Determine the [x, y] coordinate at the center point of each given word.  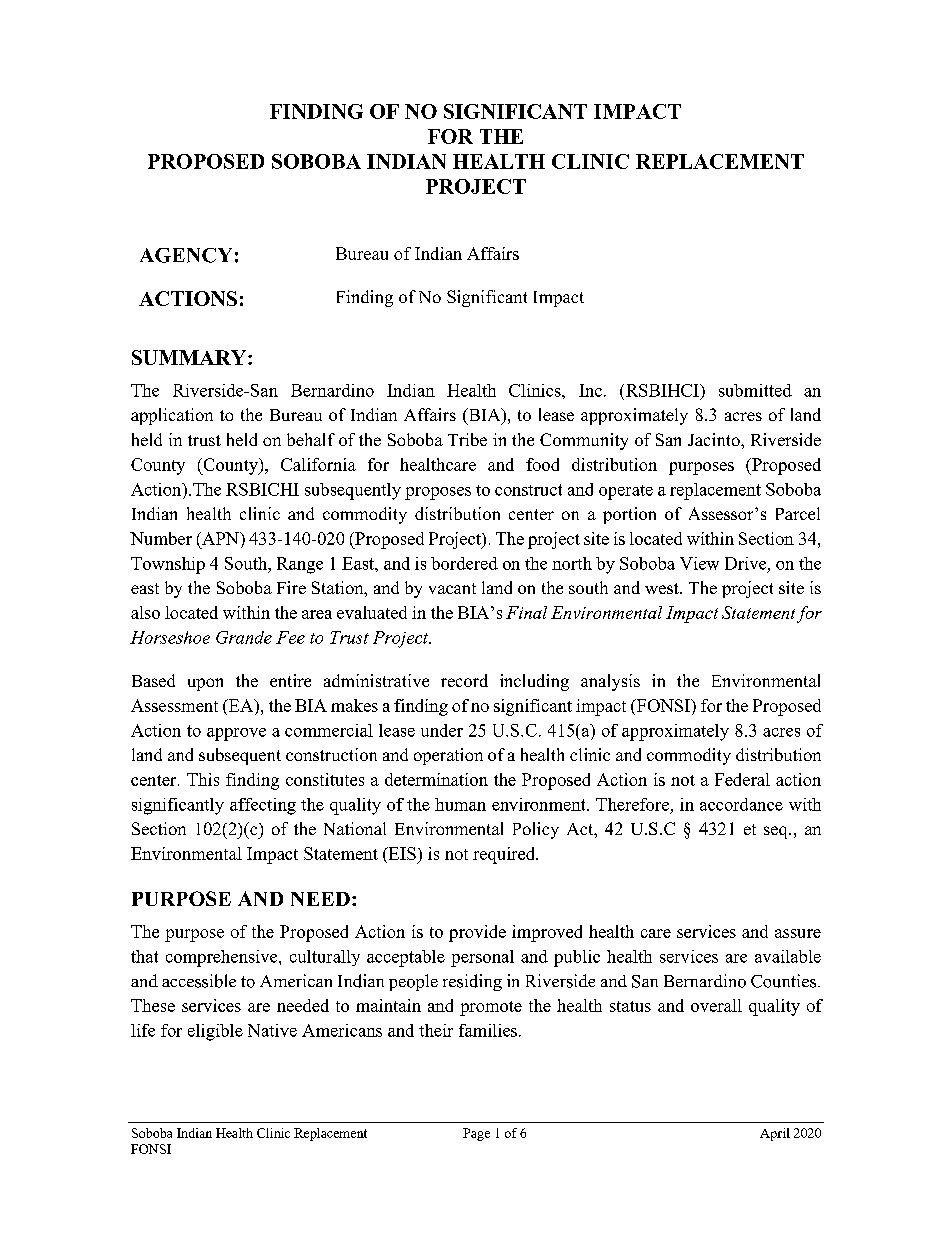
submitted [755, 390]
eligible [215, 1032]
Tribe [467, 439]
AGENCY [186, 255]
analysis [610, 682]
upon [205, 684]
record [464, 680]
